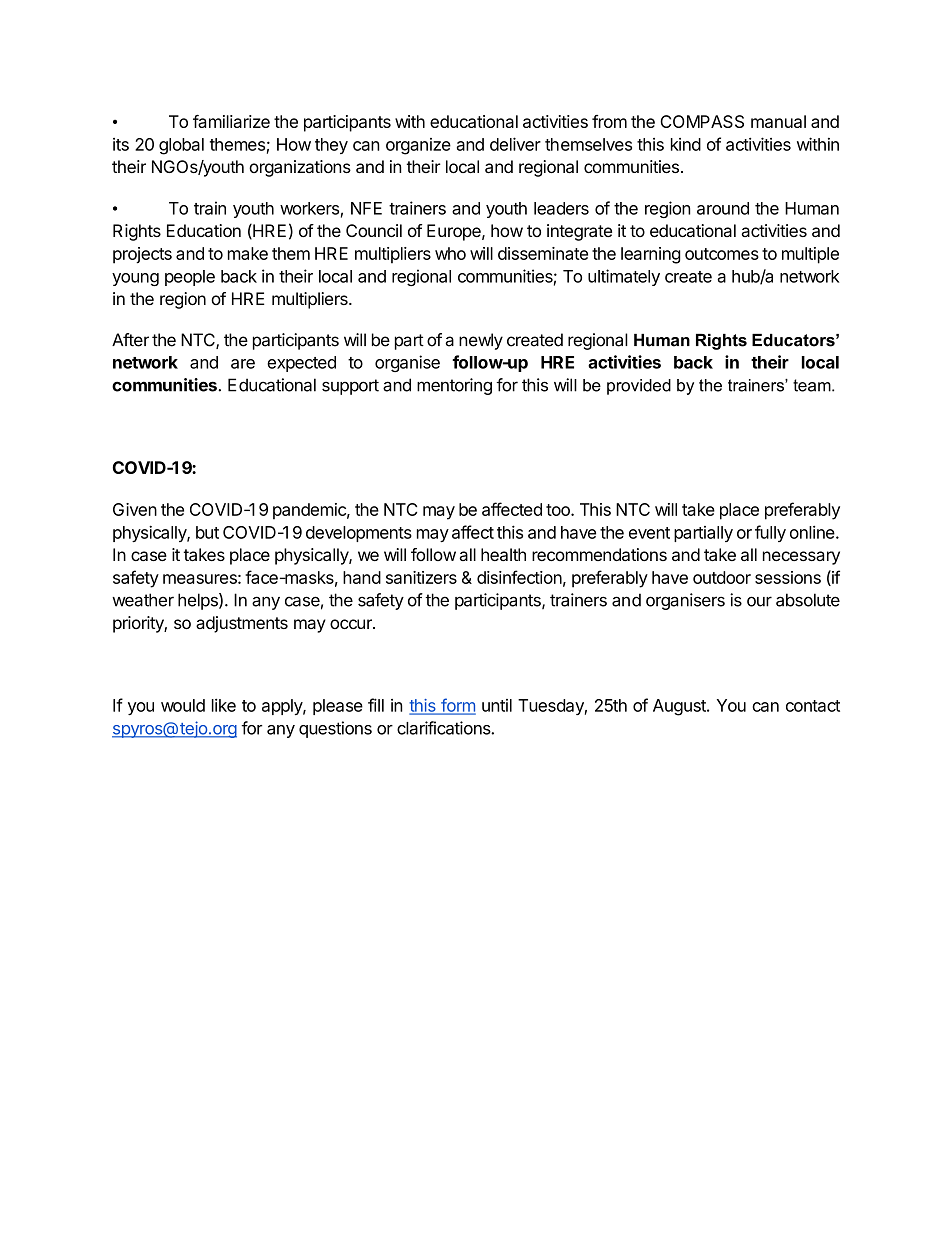 This document has height=1233, width=952. What do you see at coordinates (181, 146) in the document?
I see `global` at bounding box center [181, 146].
